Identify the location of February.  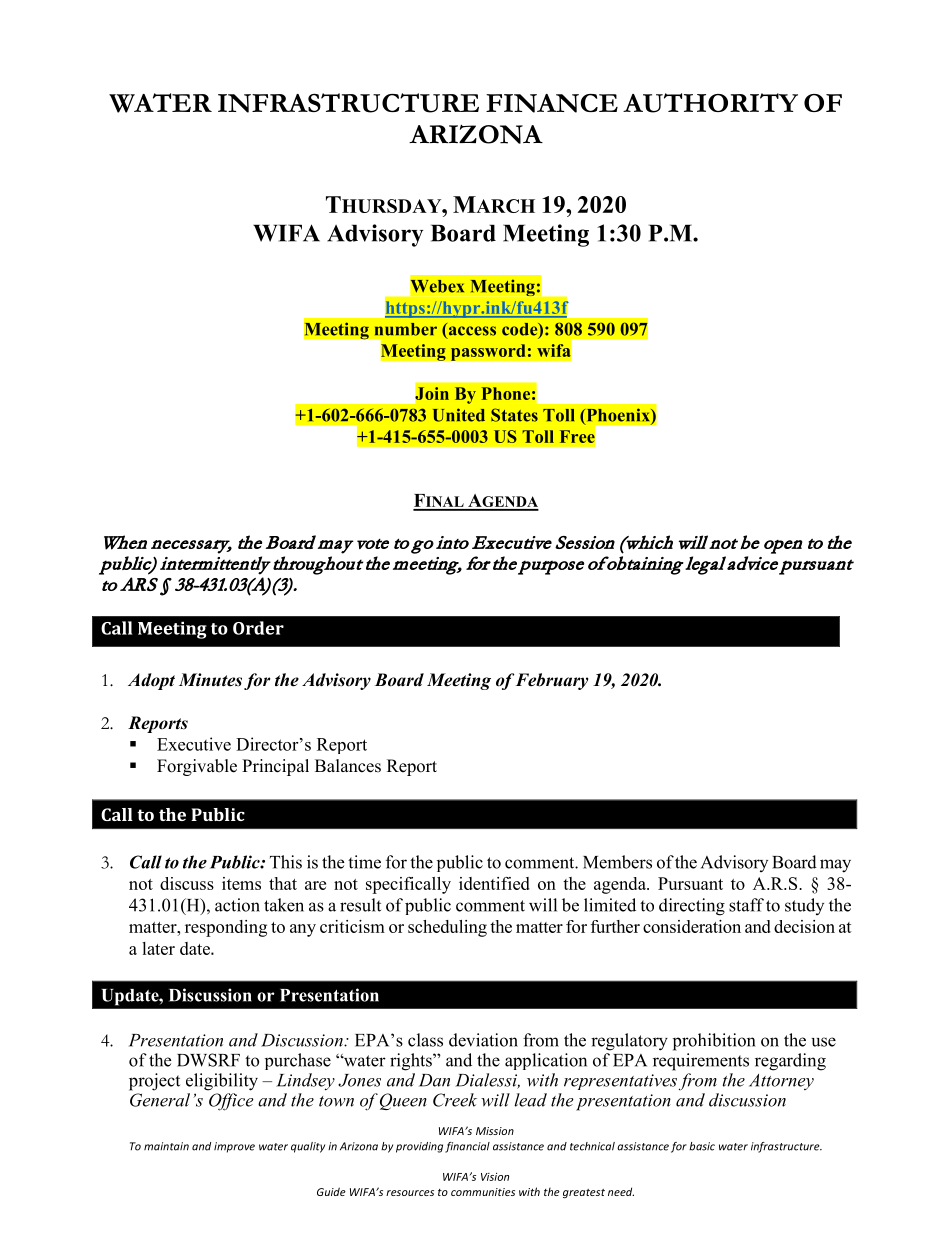
(552, 681).
